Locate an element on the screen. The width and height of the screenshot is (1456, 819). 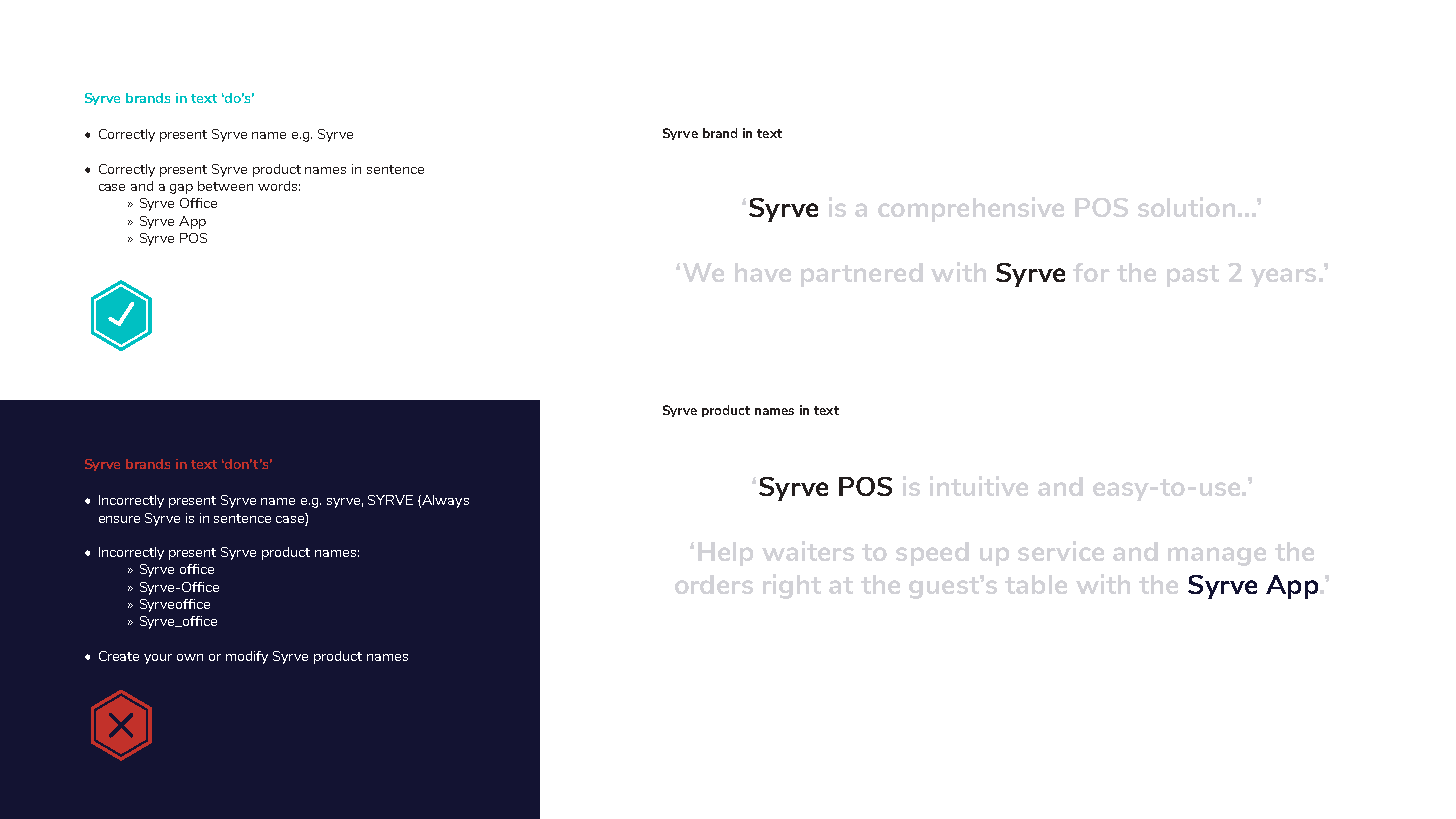
between is located at coordinates (225, 186).
